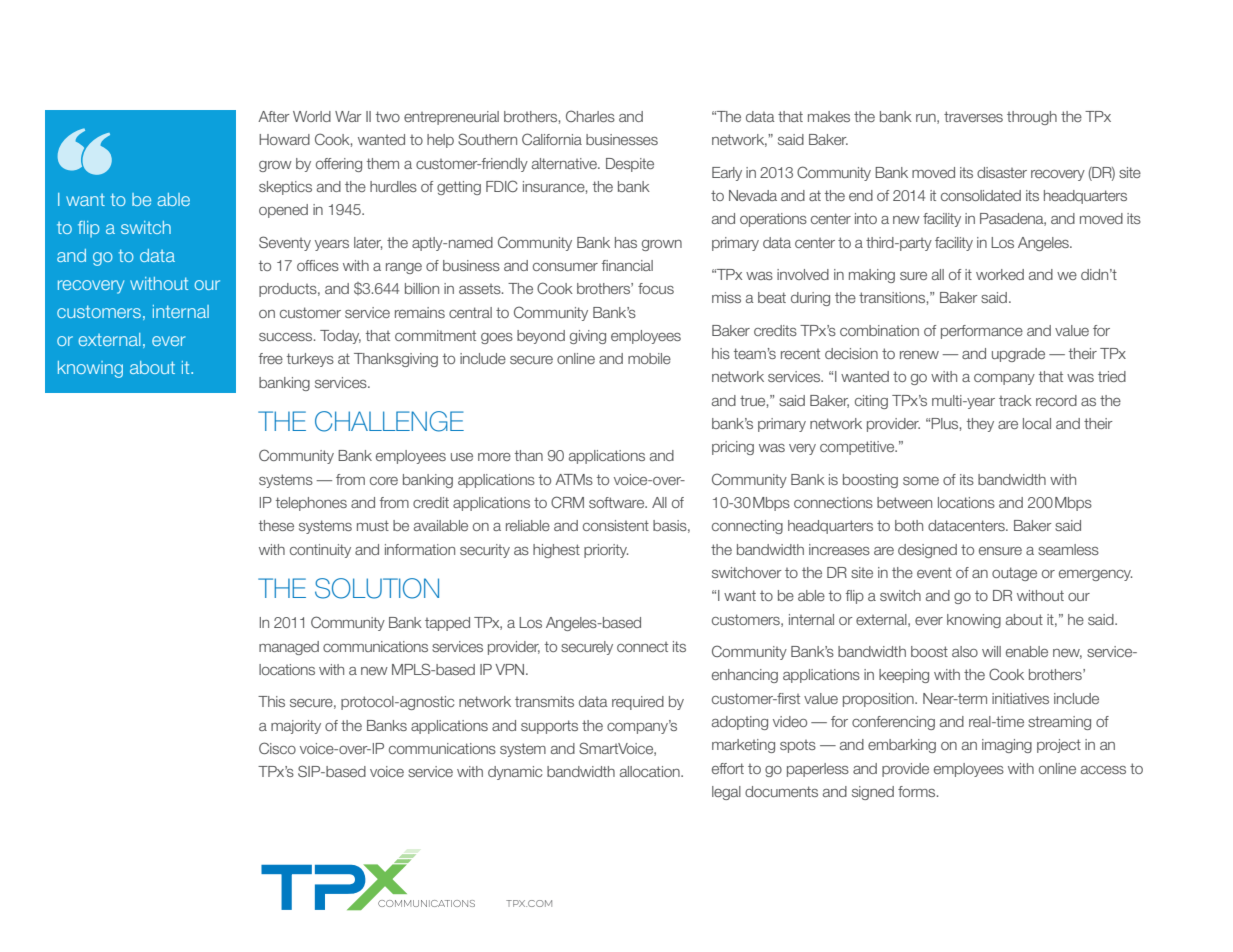  Describe the element at coordinates (1032, 118) in the document. I see `through` at that location.
